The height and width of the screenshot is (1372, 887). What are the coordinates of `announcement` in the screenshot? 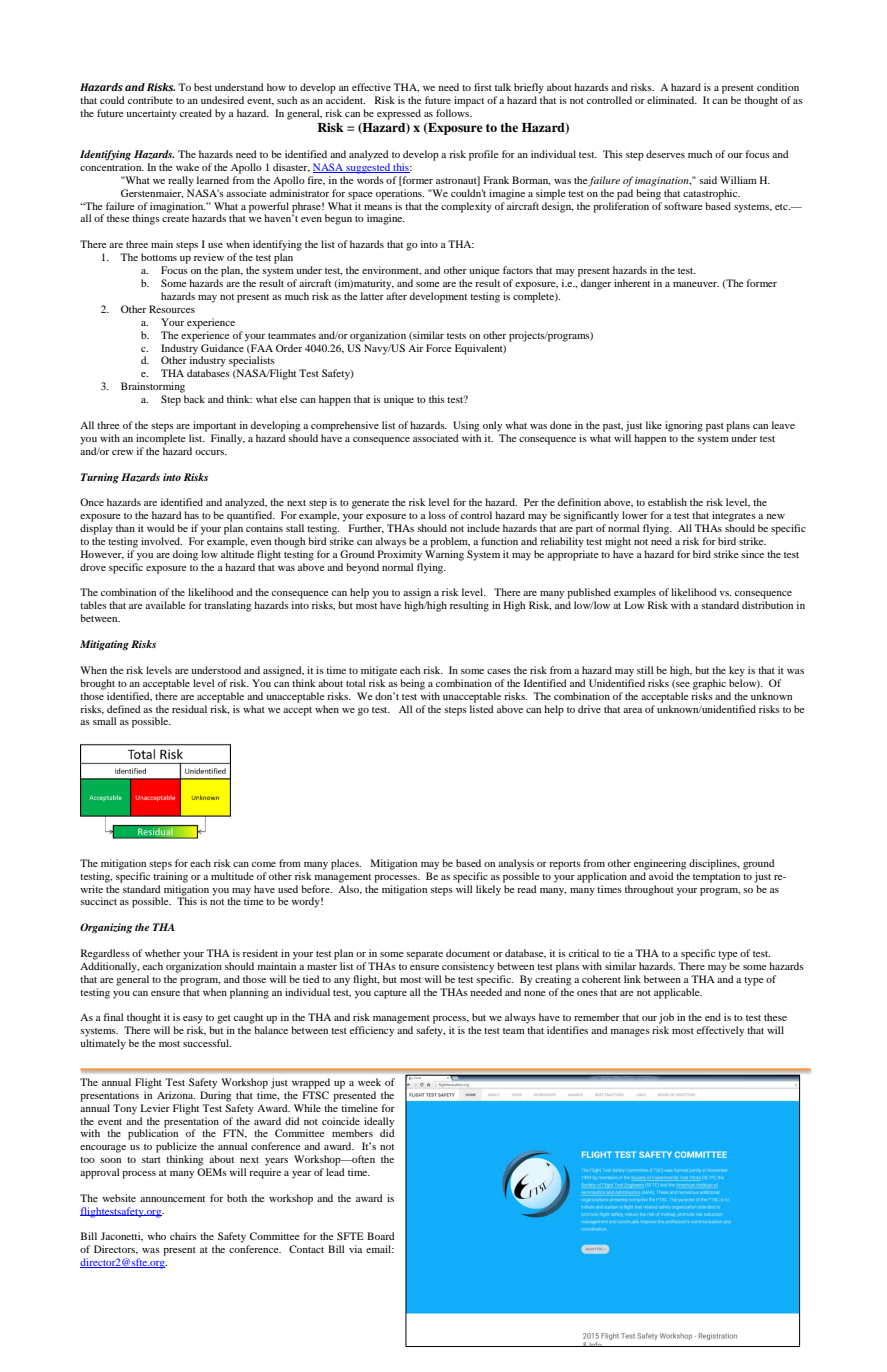 It's located at (172, 1199).
